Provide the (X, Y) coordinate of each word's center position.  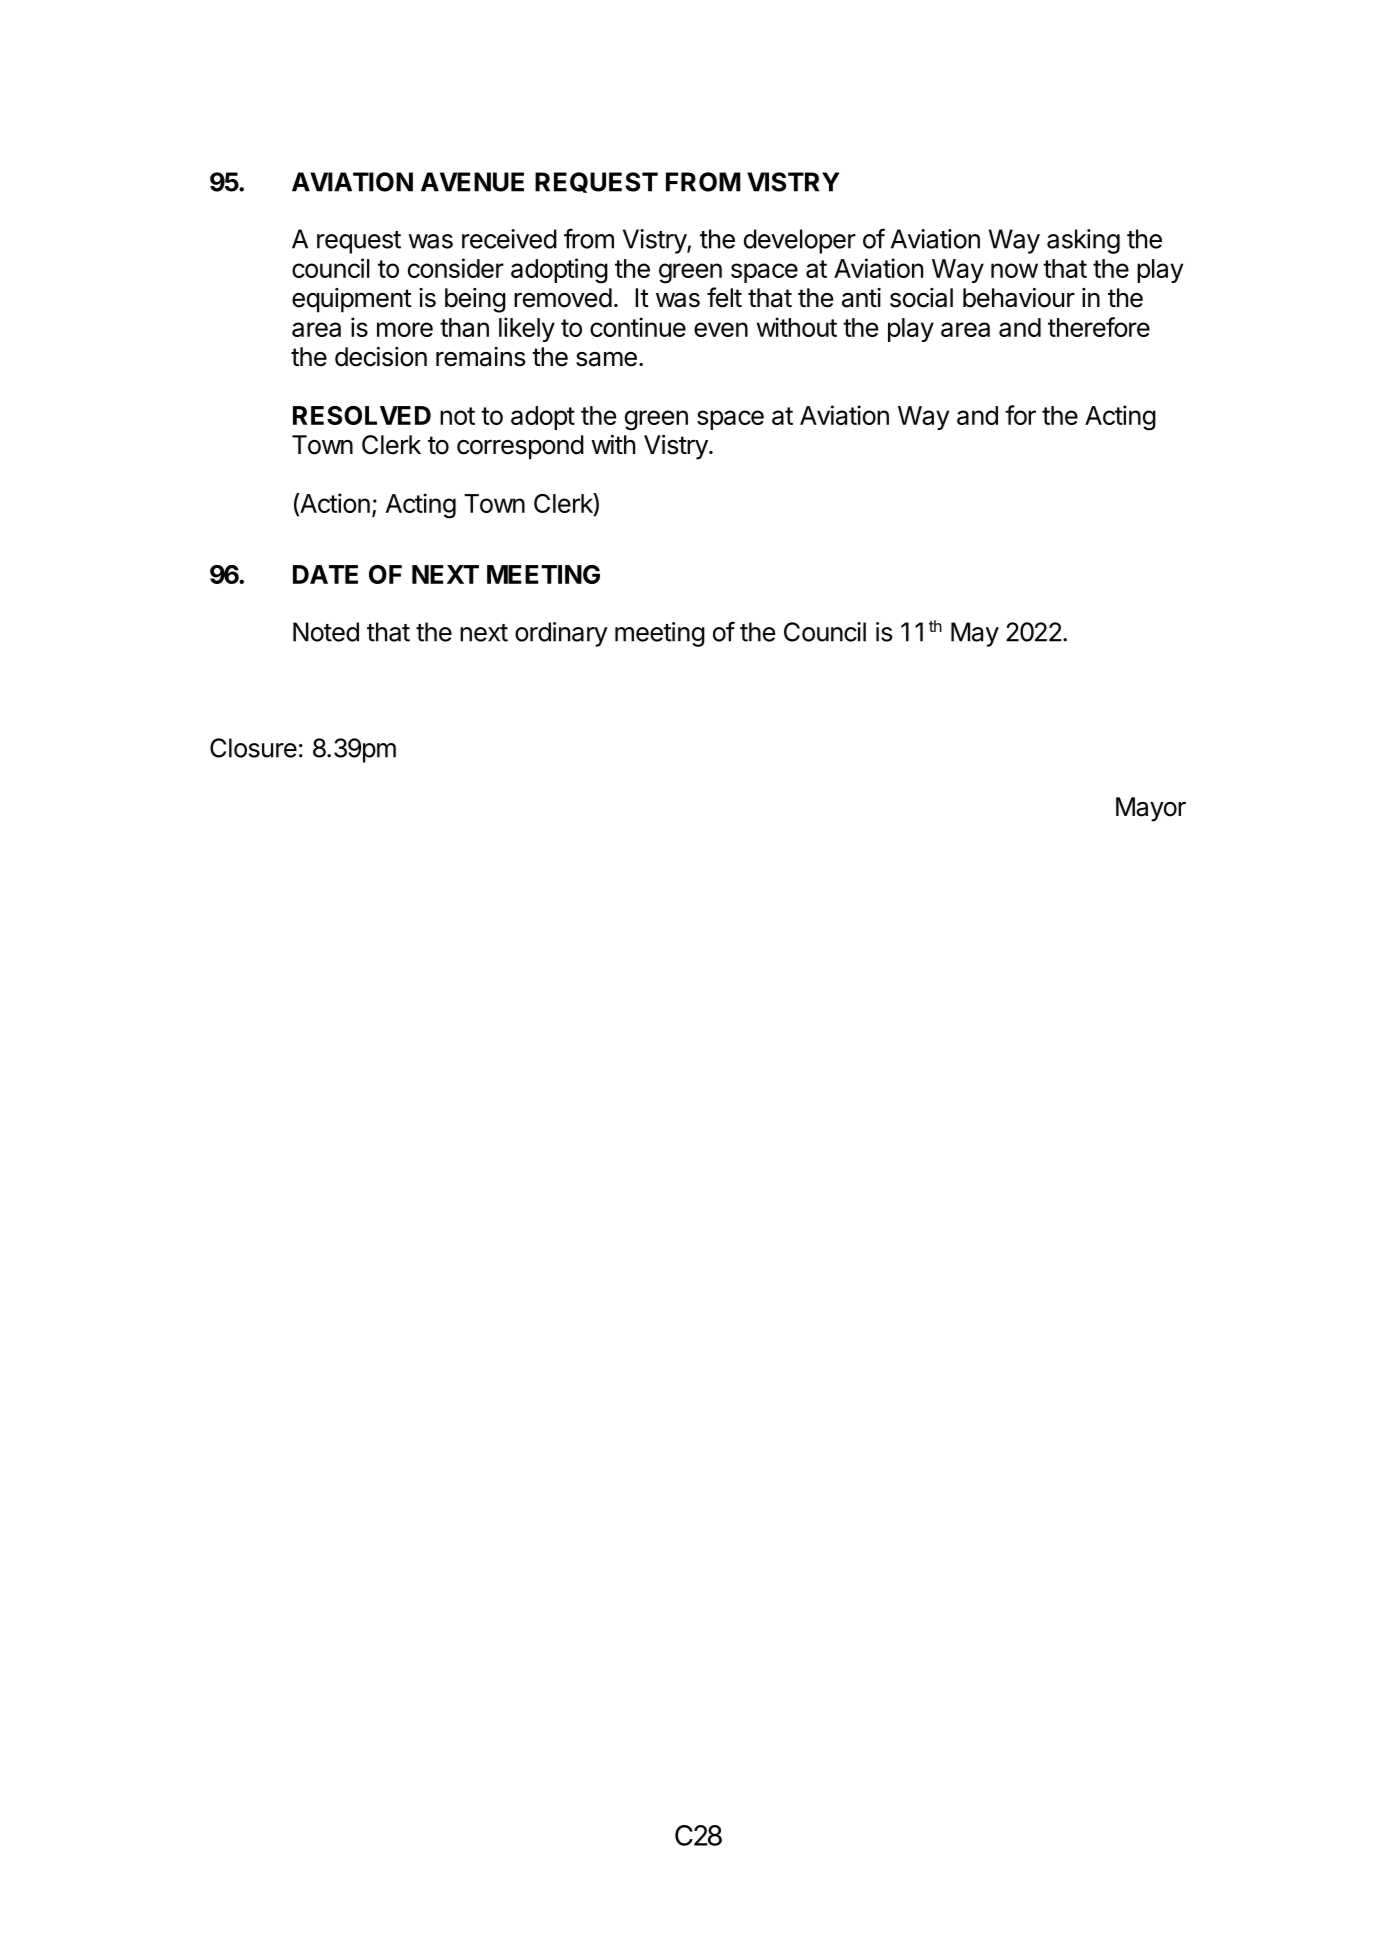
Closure (253, 748)
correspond (520, 447)
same (606, 359)
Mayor (1151, 809)
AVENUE (472, 182)
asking (1083, 241)
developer (800, 241)
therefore (1099, 327)
